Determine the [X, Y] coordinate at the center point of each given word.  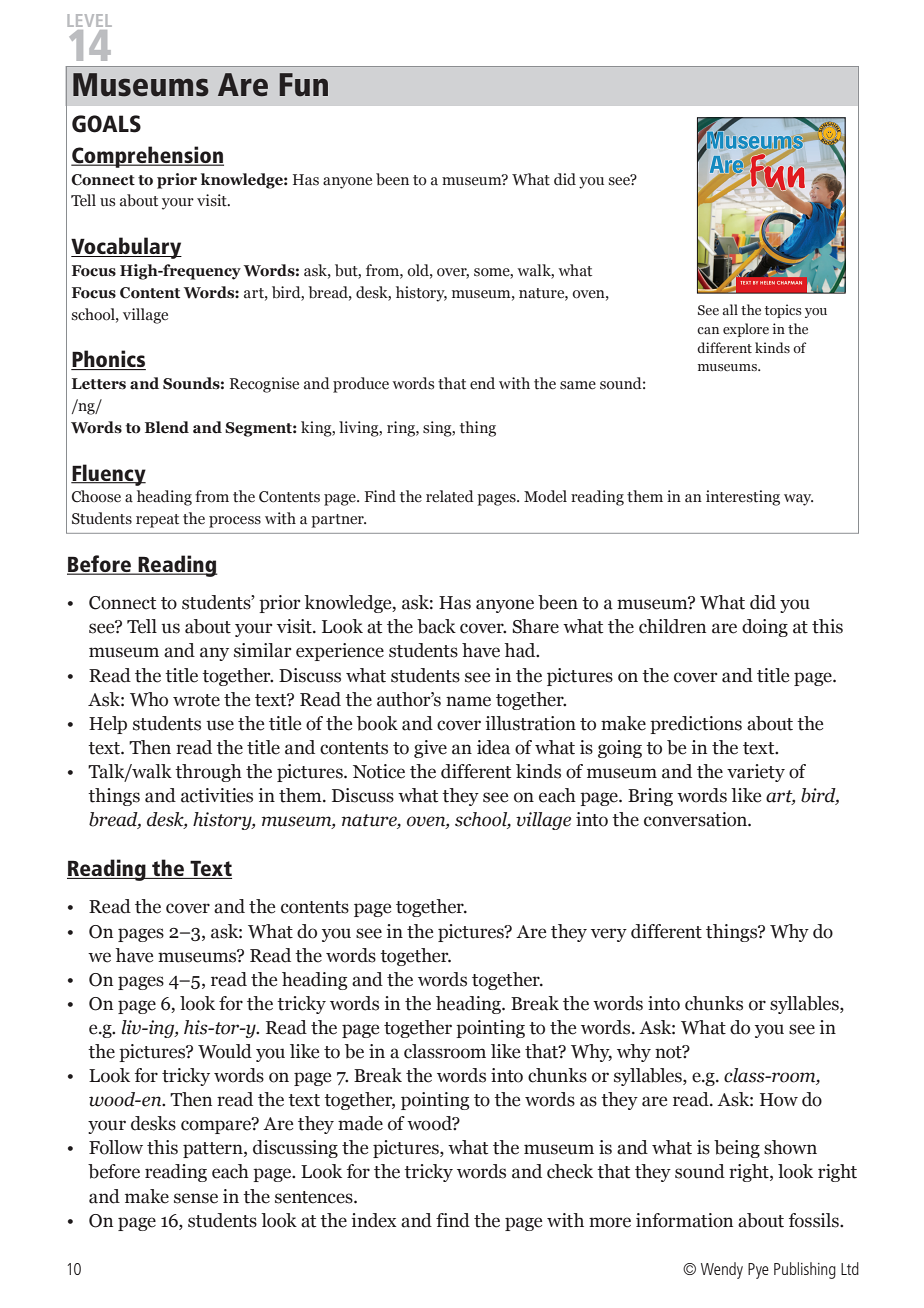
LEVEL [90, 20]
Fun [304, 84]
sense [196, 1198]
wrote [196, 700]
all [730, 309]
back [436, 626]
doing [765, 628]
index [374, 1220]
